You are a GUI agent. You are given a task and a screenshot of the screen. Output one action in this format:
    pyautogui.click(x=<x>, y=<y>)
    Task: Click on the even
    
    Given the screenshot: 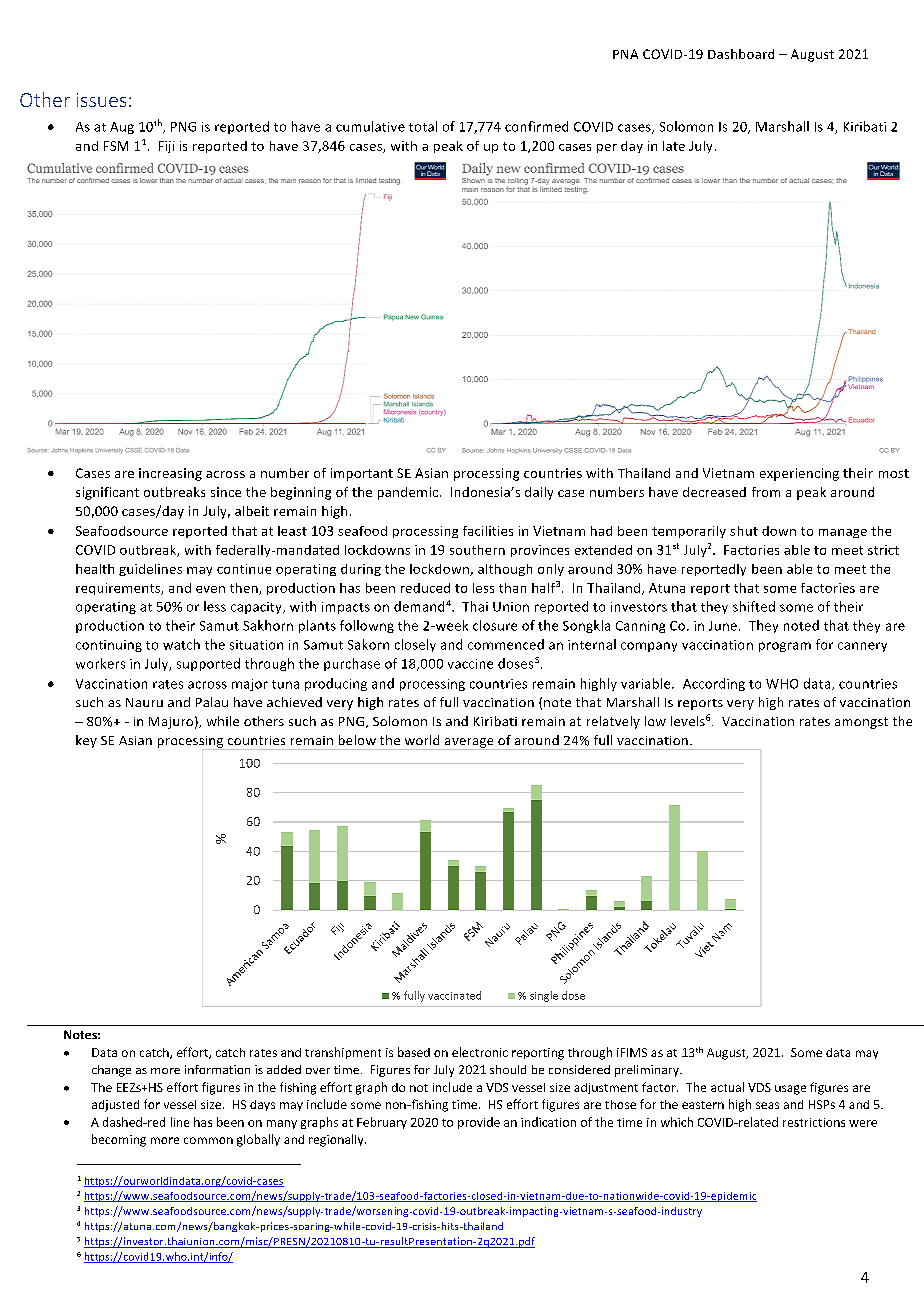 What is the action you would take?
    pyautogui.click(x=210, y=589)
